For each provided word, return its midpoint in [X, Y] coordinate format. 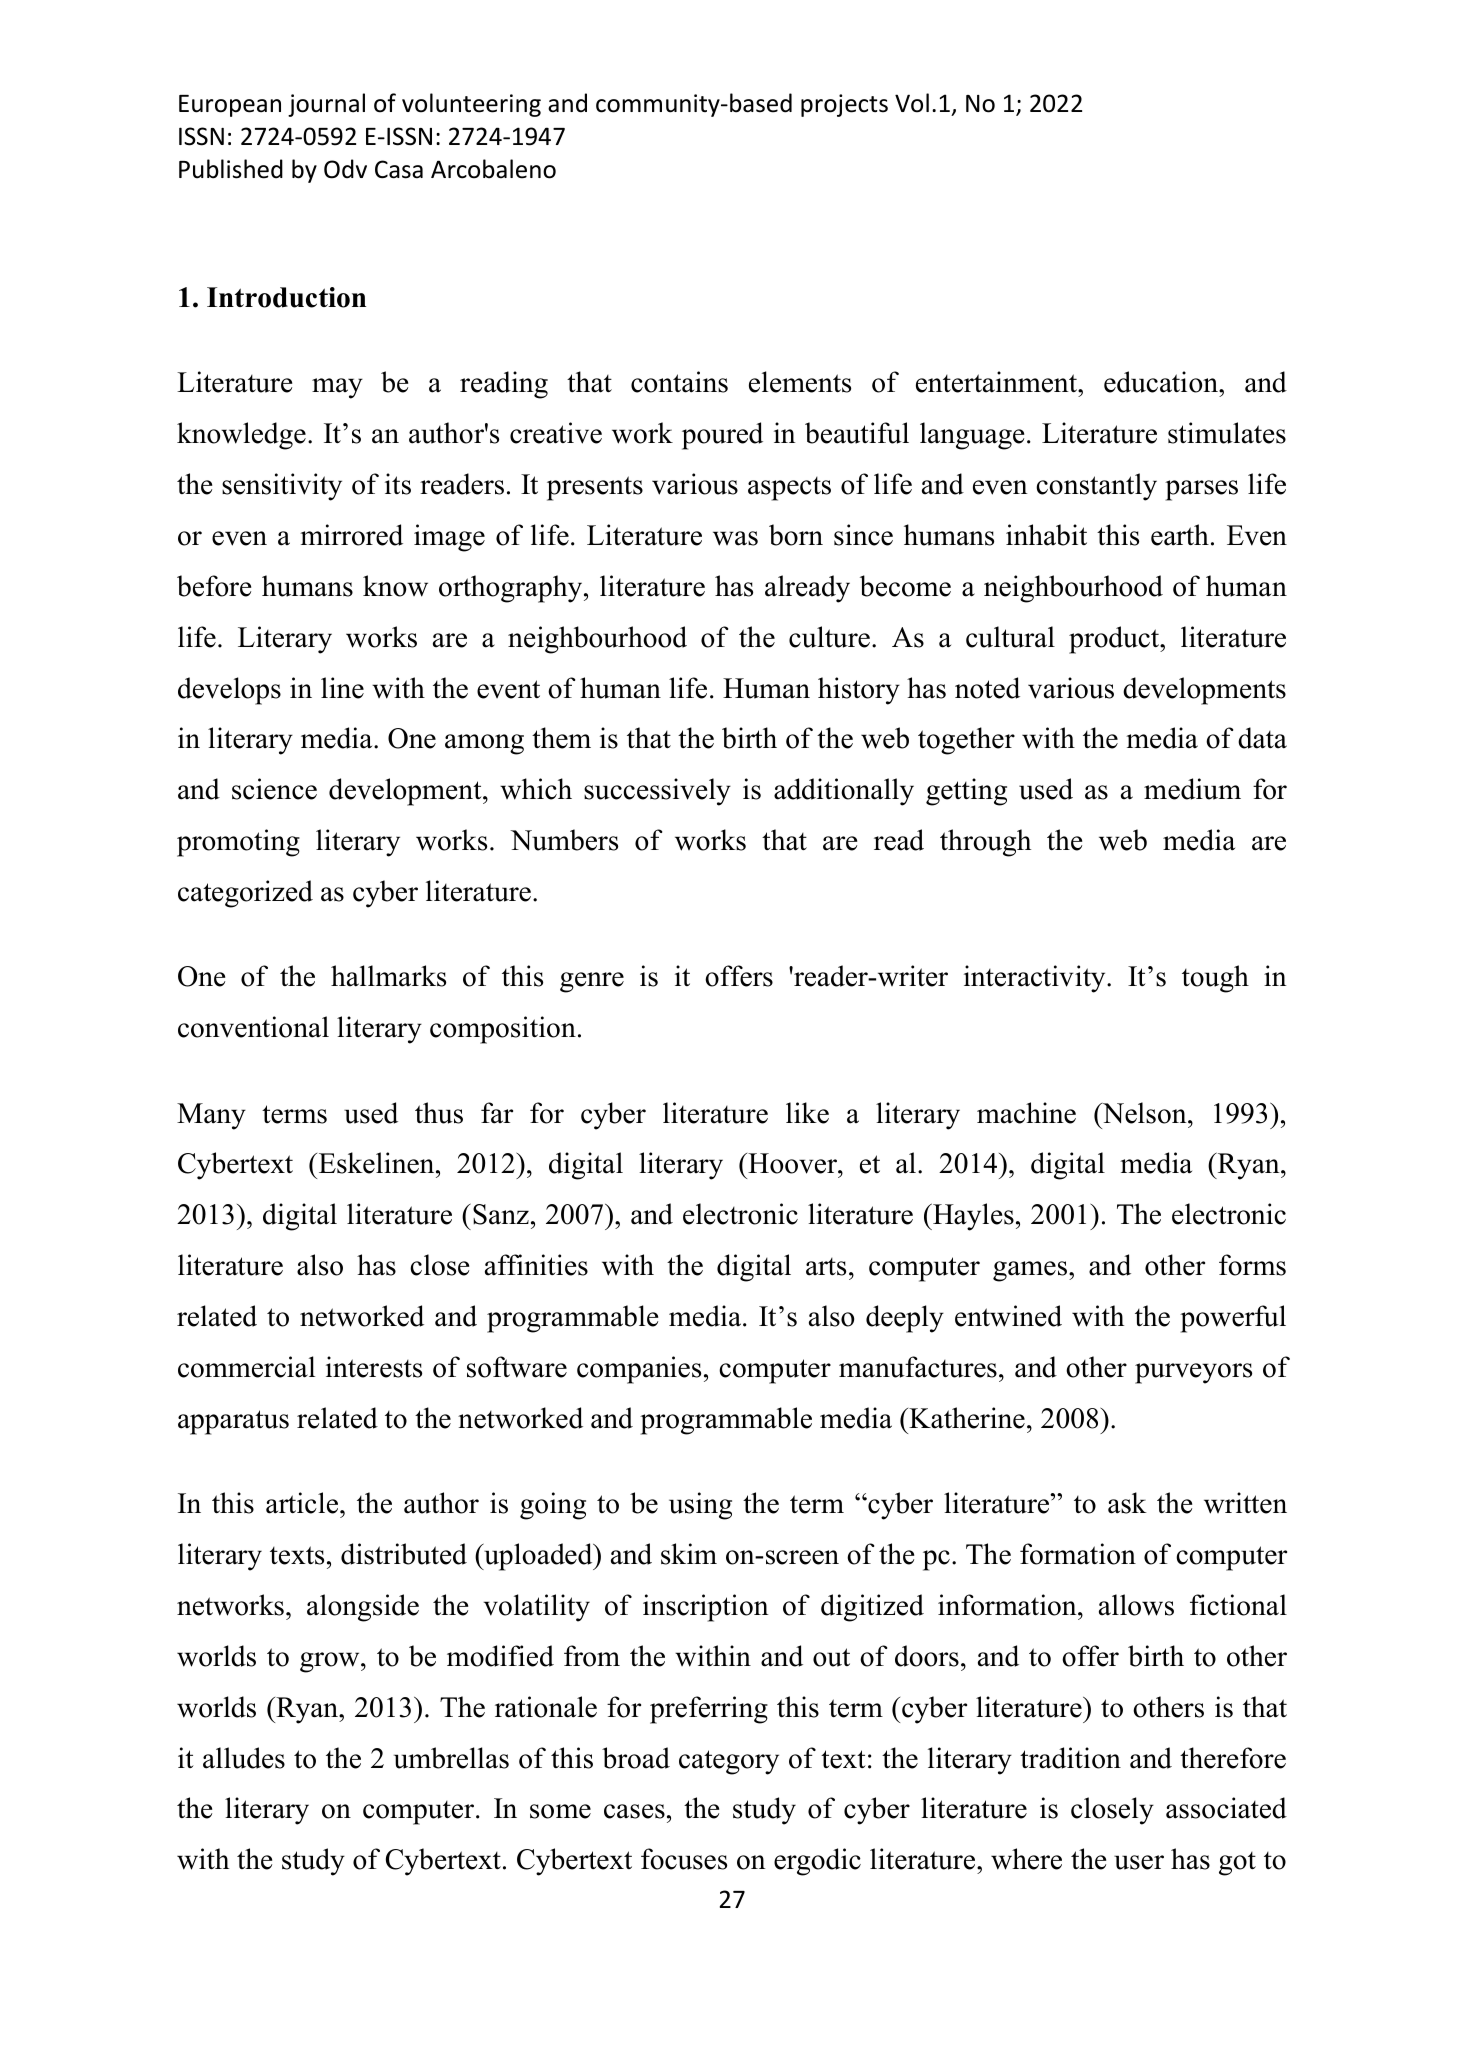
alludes [244, 1758]
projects [844, 105]
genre [592, 982]
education [1162, 382]
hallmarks [388, 976]
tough [1215, 979]
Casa [399, 169]
